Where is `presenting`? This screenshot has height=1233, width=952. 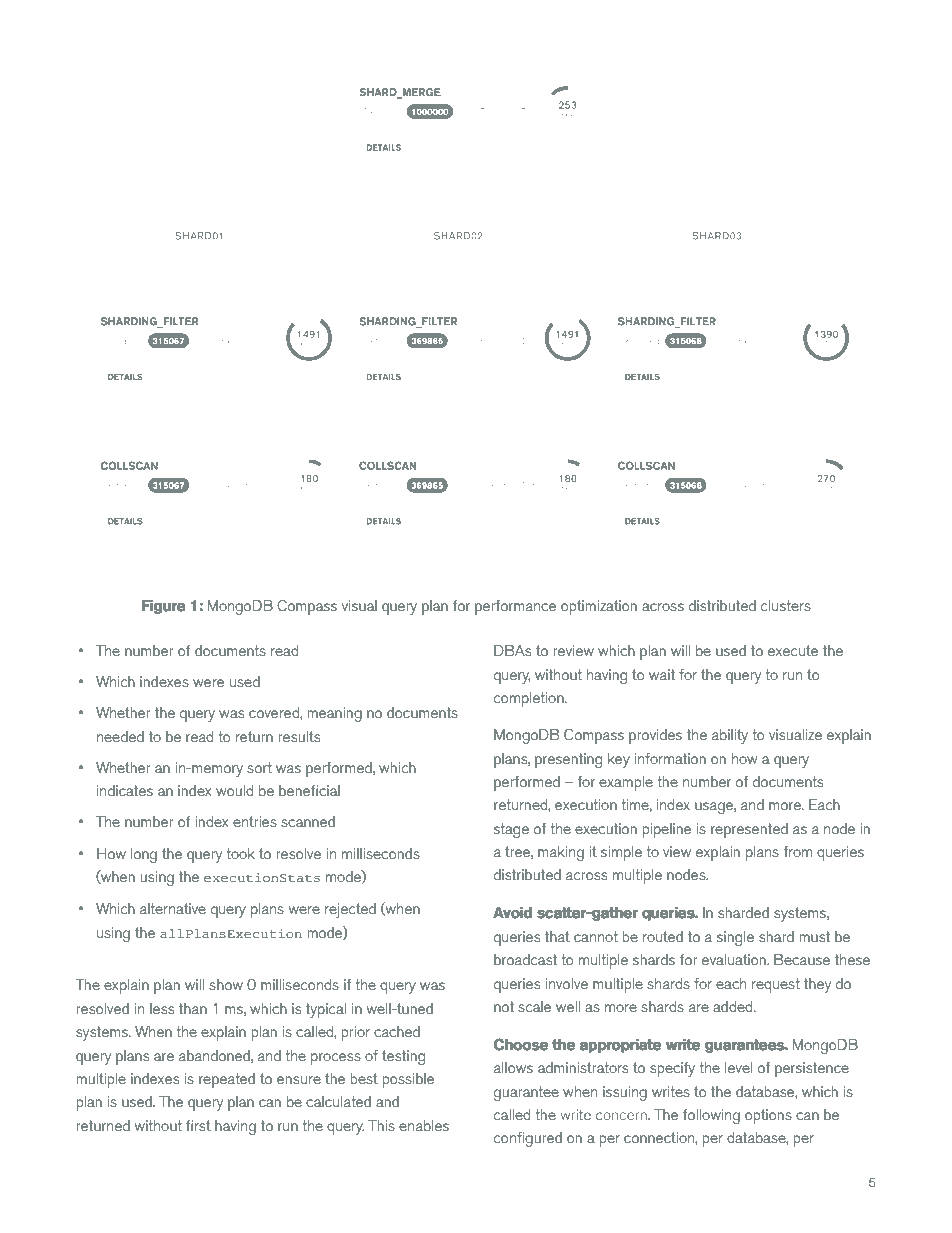
presenting is located at coordinates (568, 760).
